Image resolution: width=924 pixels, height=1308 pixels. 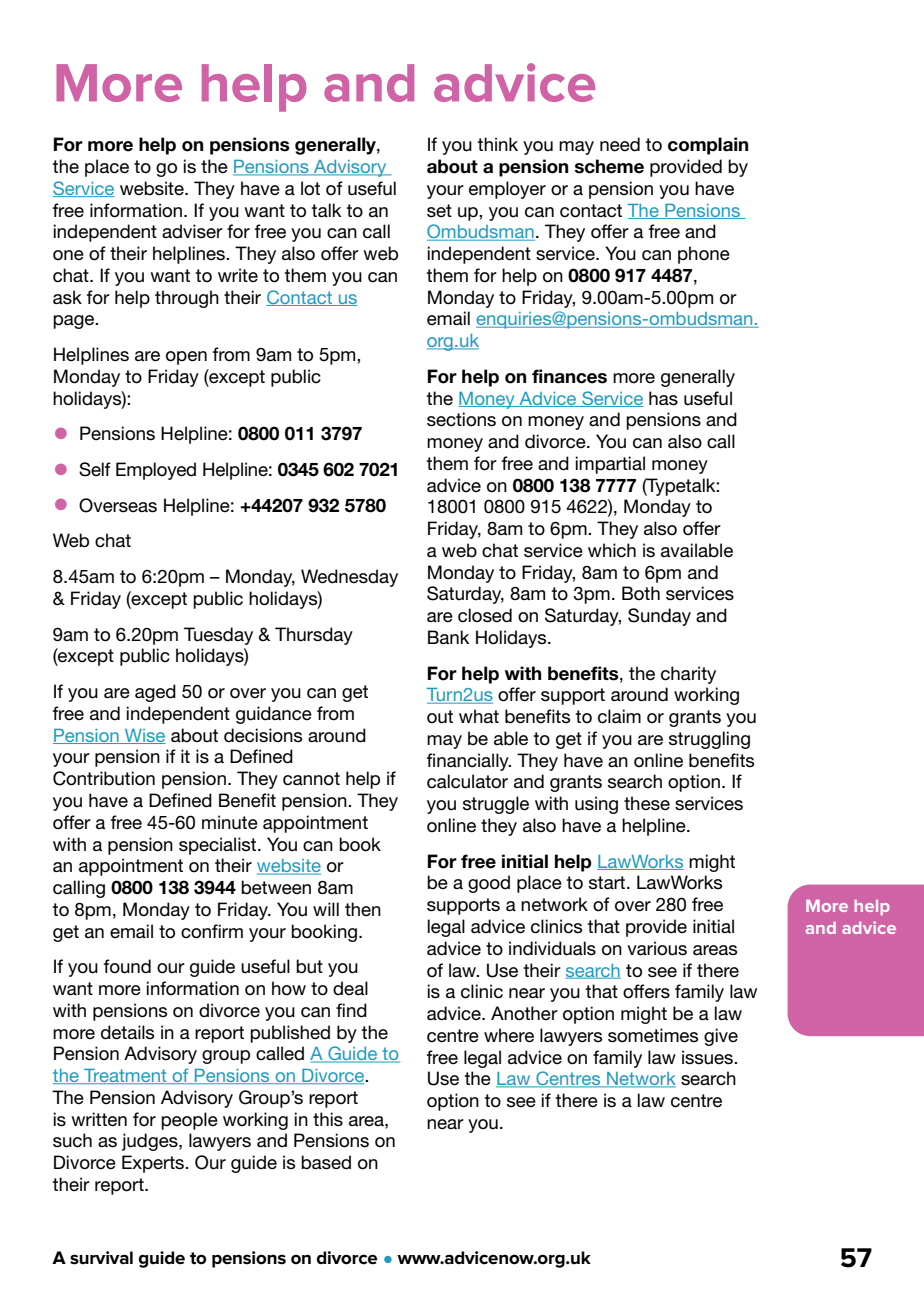 I want to click on survival, so click(x=101, y=1258).
